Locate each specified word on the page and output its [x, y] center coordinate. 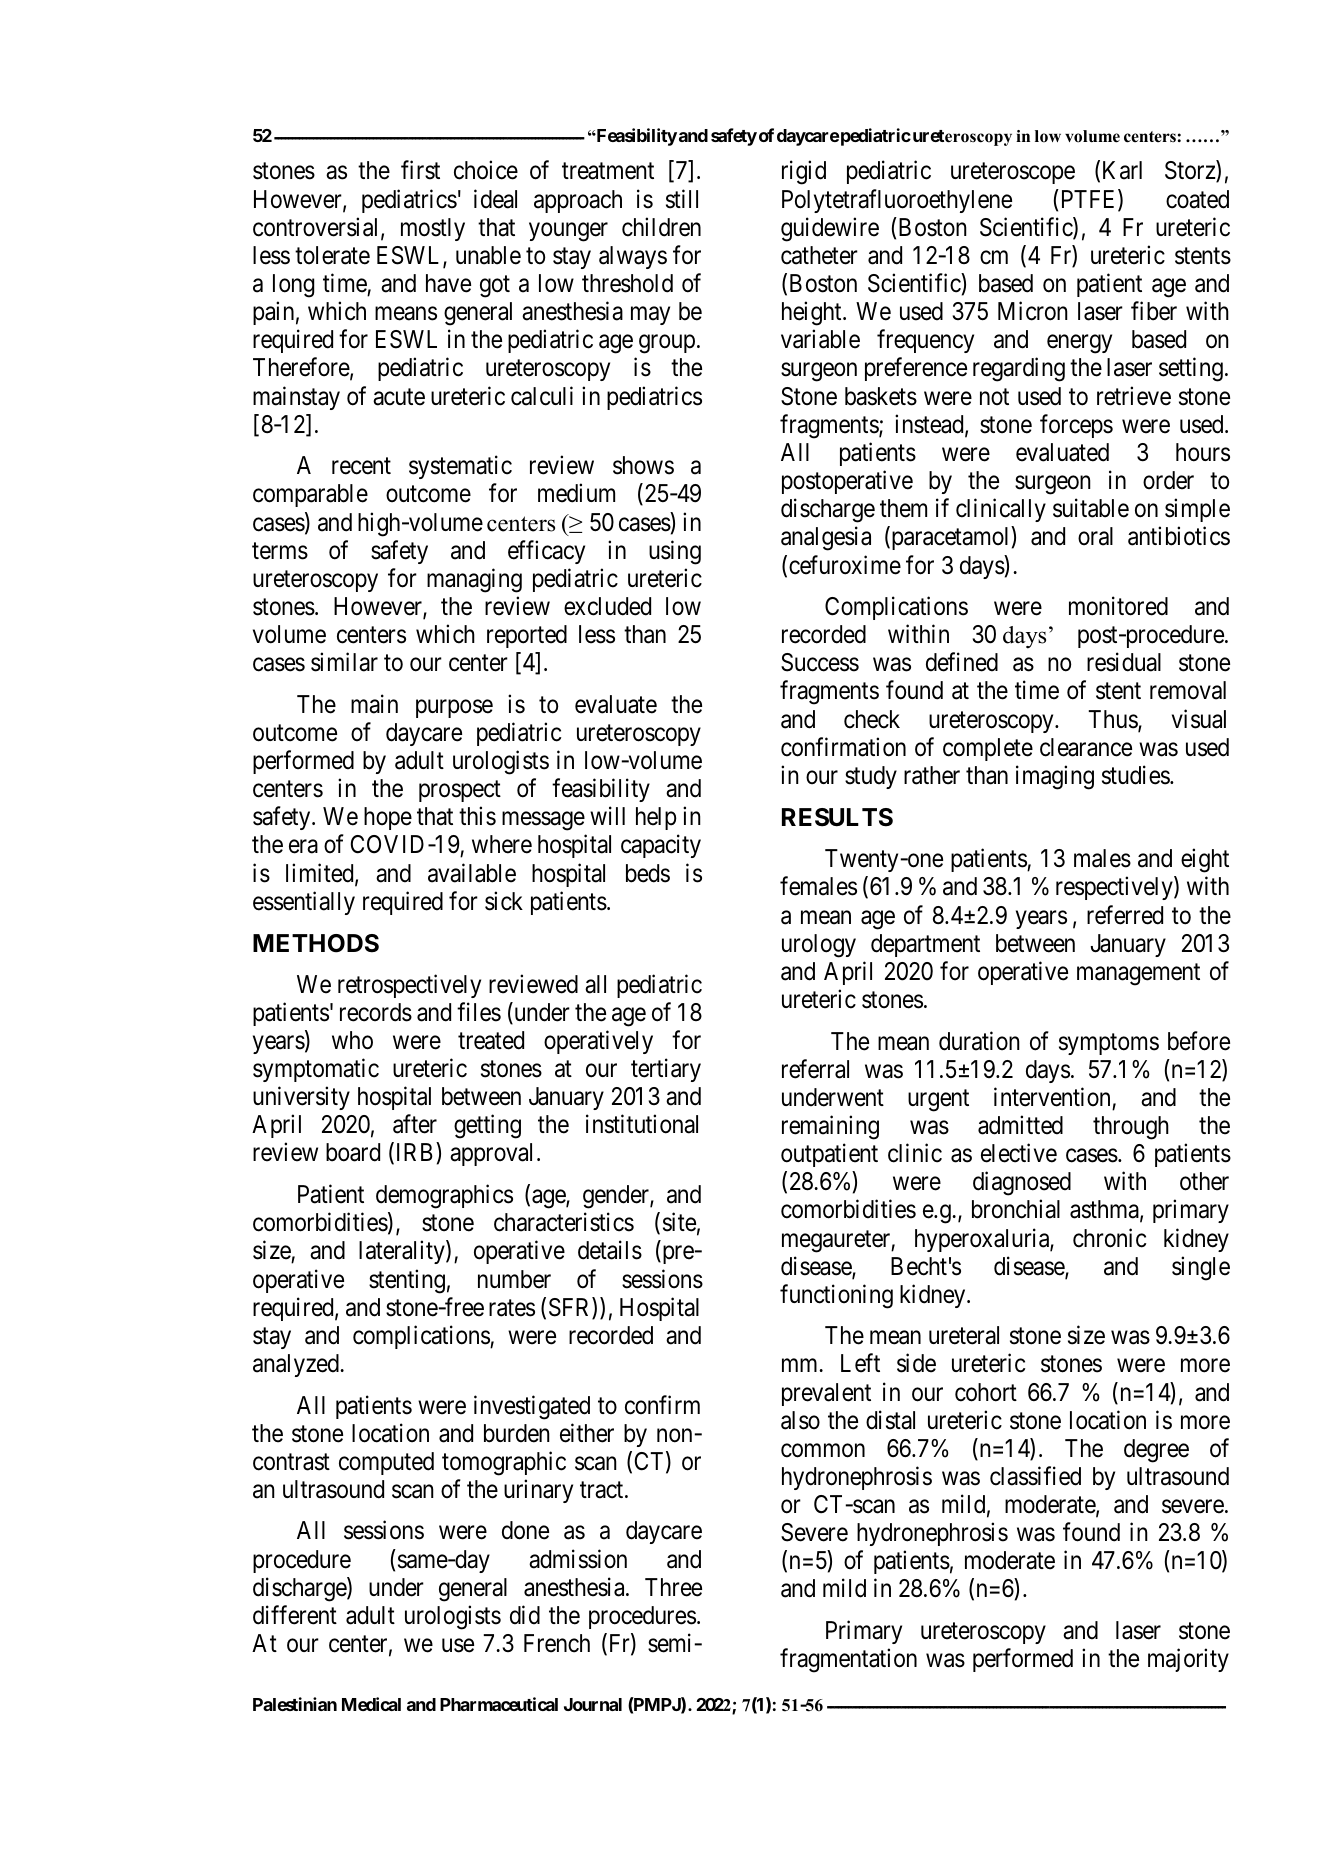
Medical [371, 1704]
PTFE [1088, 199]
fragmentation [848, 1660]
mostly [433, 229]
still [682, 199]
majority [1188, 1660]
